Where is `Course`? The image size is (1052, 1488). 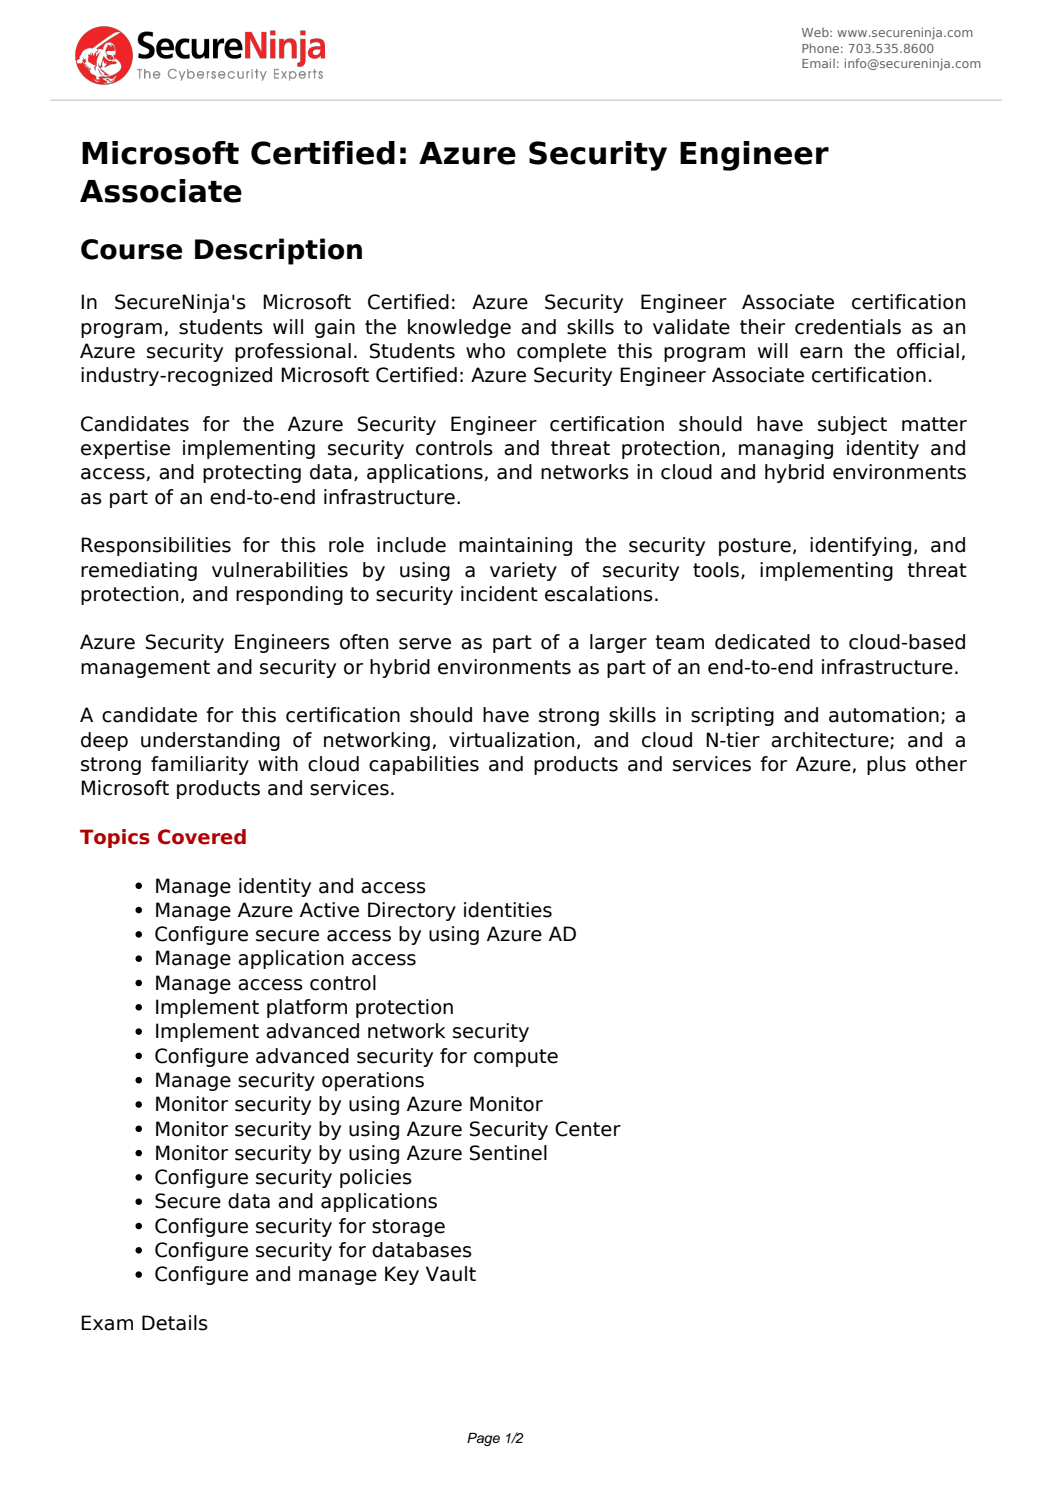
Course is located at coordinates (131, 249).
